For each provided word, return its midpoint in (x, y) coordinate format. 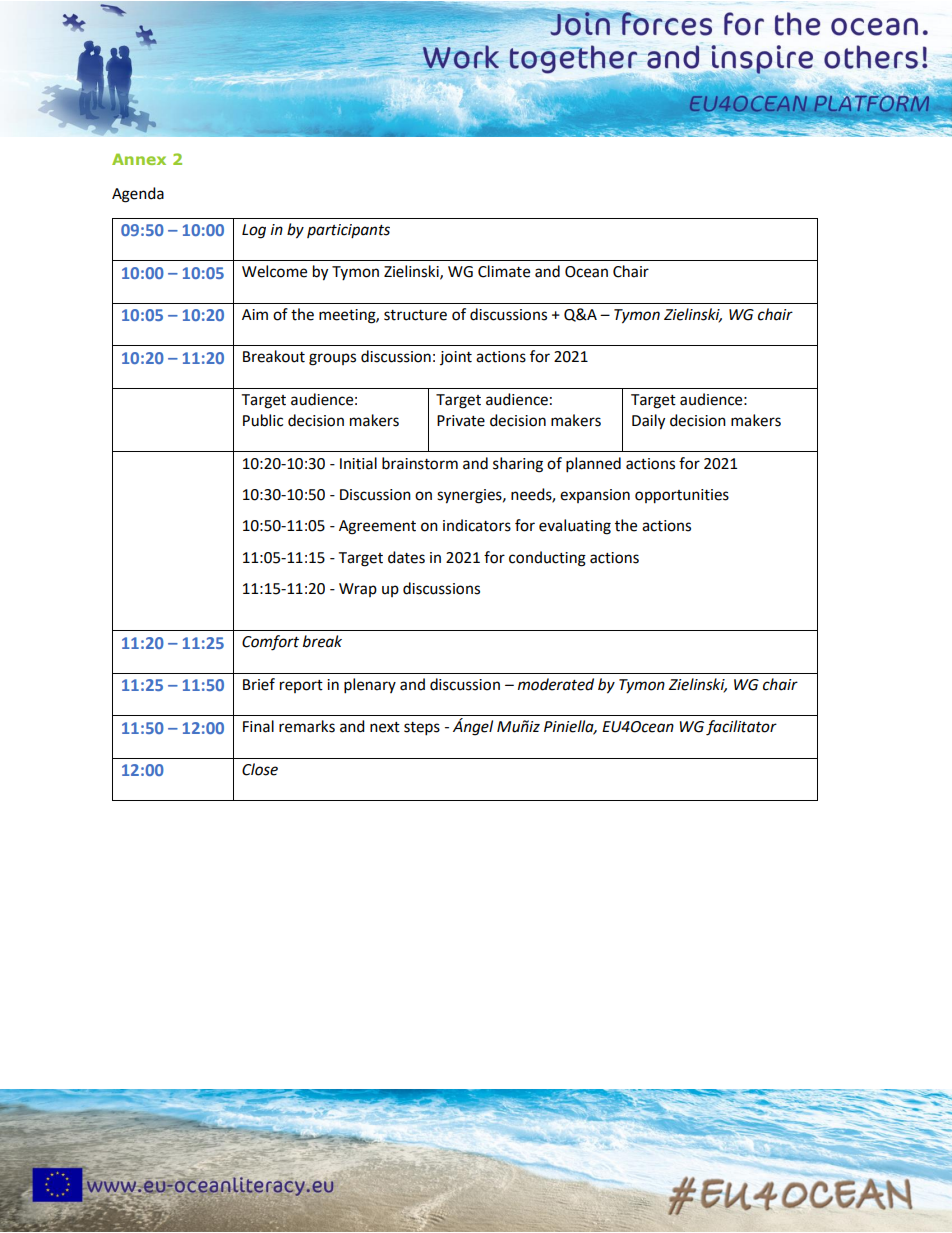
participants (348, 231)
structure (415, 315)
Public (263, 420)
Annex (139, 159)
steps (422, 729)
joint (456, 358)
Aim (255, 314)
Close (260, 769)
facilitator (741, 728)
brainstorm (420, 463)
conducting (547, 559)
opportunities (682, 496)
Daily (648, 422)
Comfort (270, 643)
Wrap (358, 590)
